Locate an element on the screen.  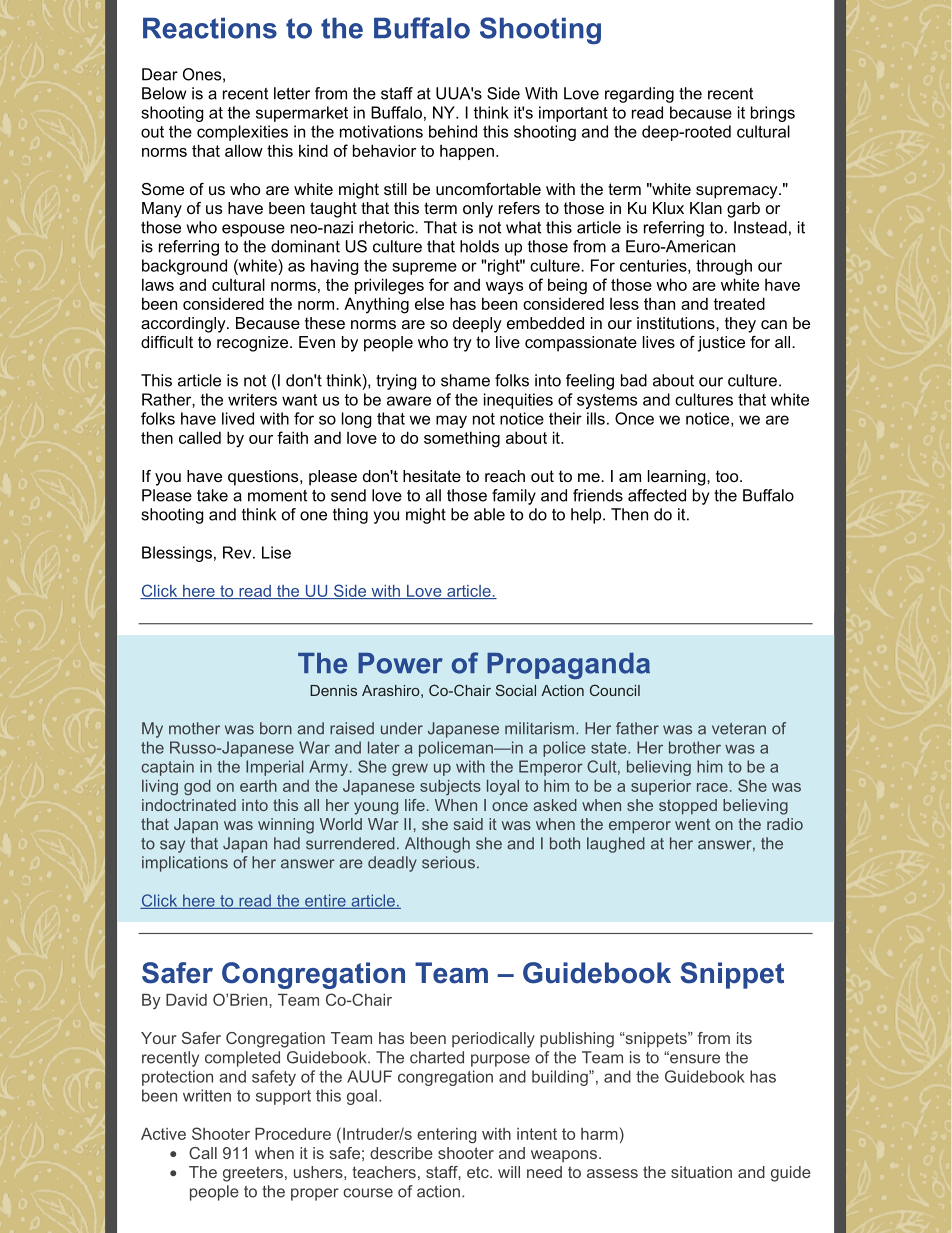
brings is located at coordinates (773, 114).
